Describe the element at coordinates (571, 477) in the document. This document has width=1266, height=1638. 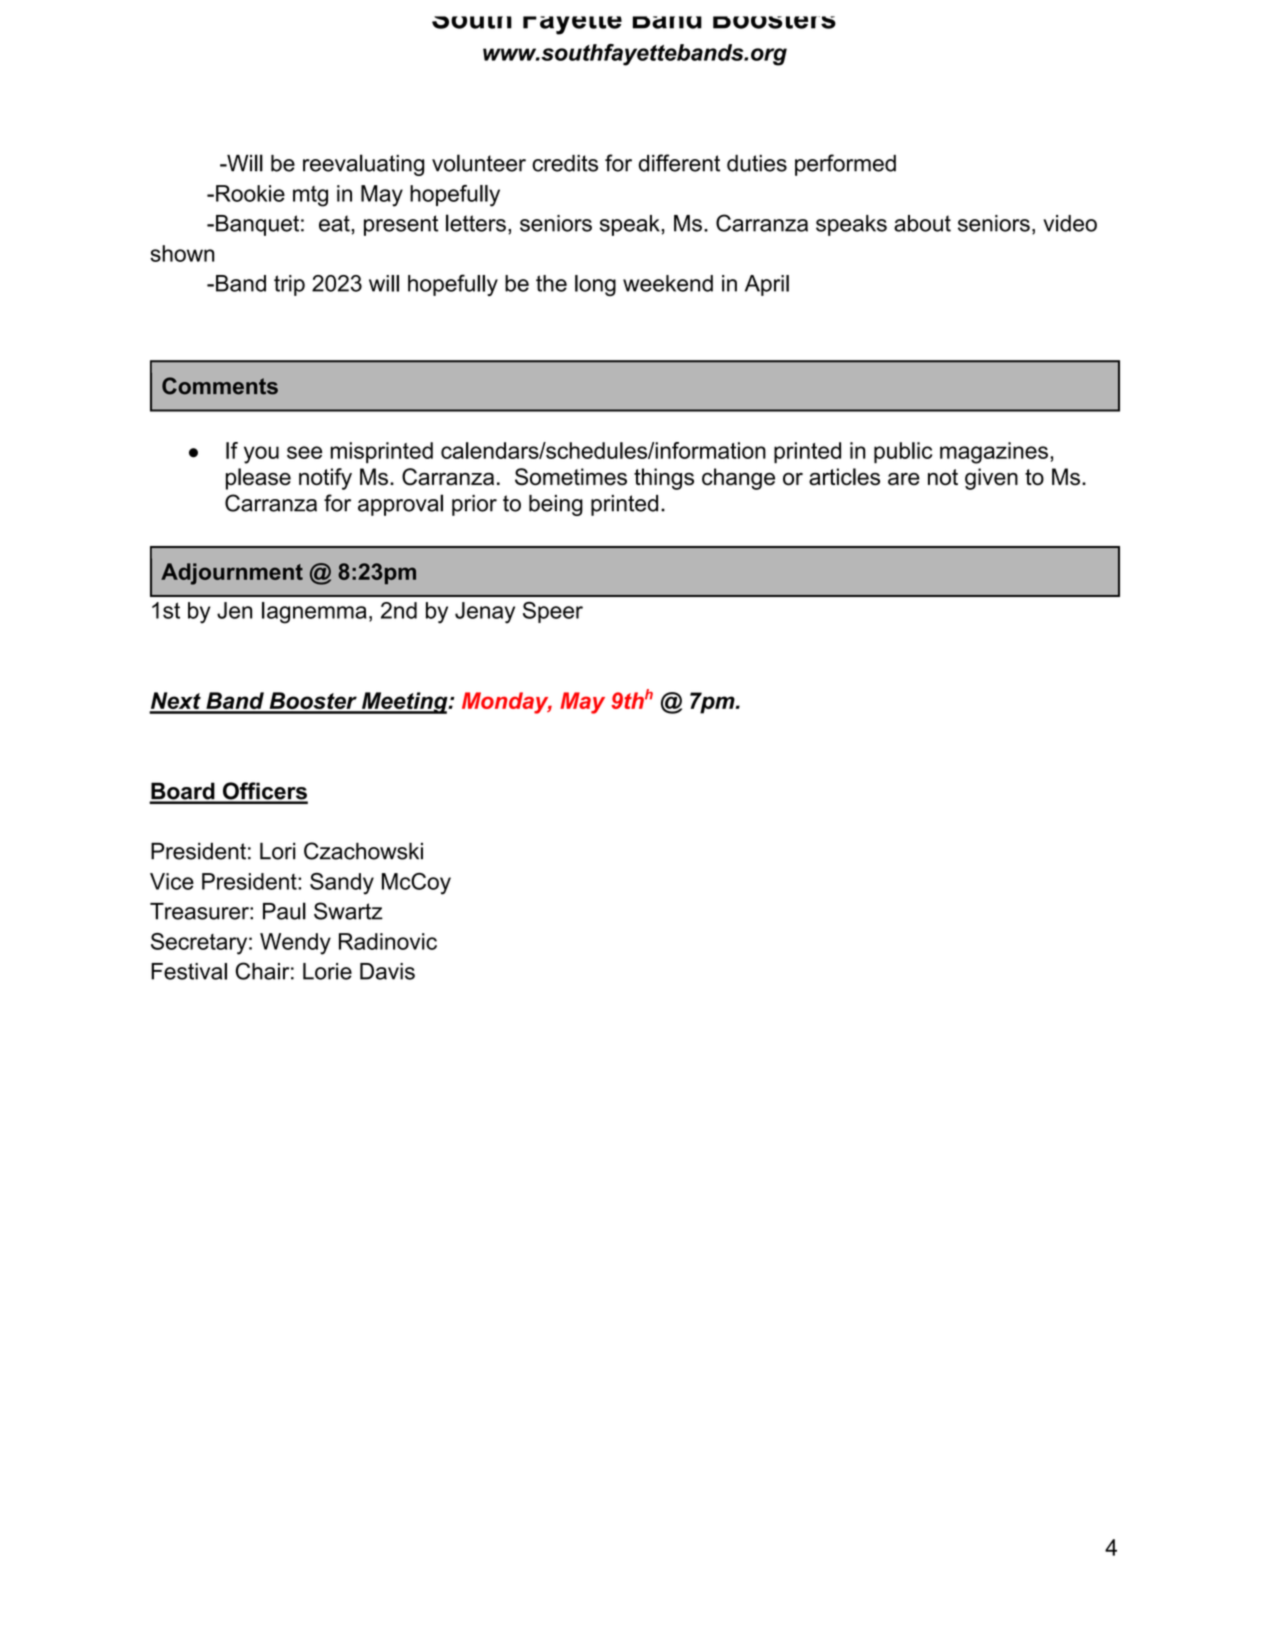
I see `Sometimes` at that location.
